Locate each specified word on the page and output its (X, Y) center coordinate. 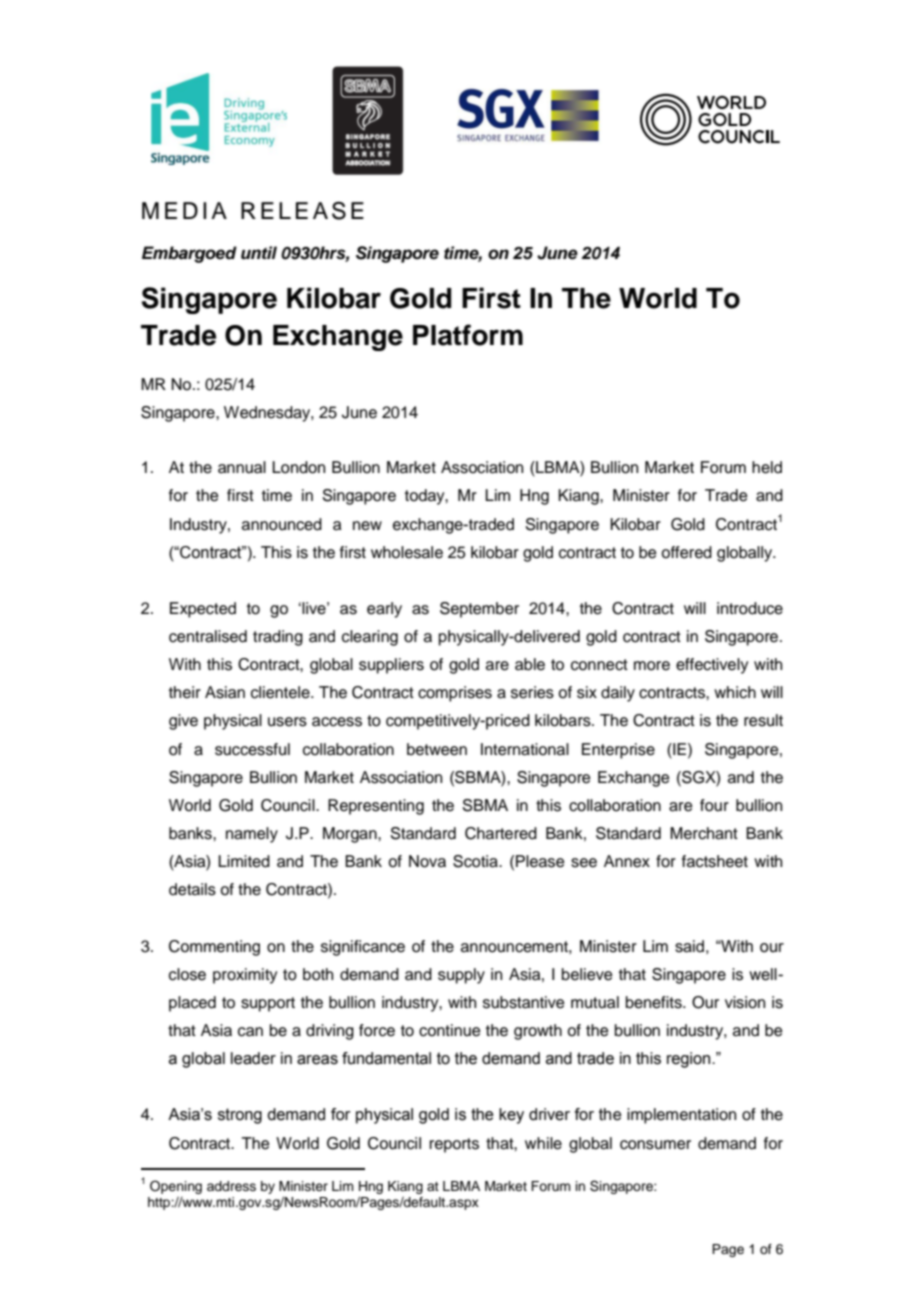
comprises (455, 694)
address (231, 1186)
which (735, 692)
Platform (468, 335)
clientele (281, 692)
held (767, 467)
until (259, 253)
